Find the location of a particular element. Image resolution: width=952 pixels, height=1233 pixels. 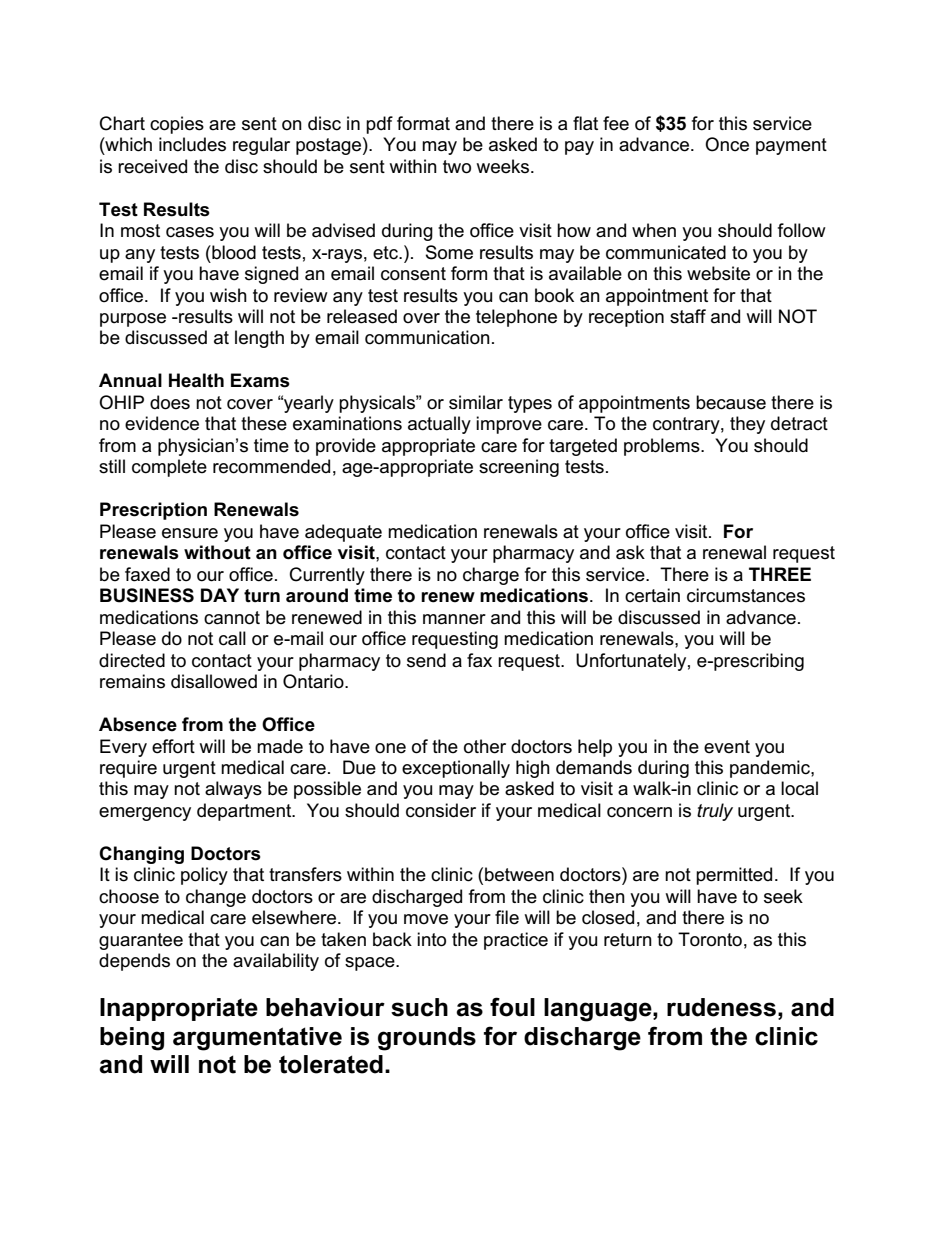

consider is located at coordinates (441, 810).
